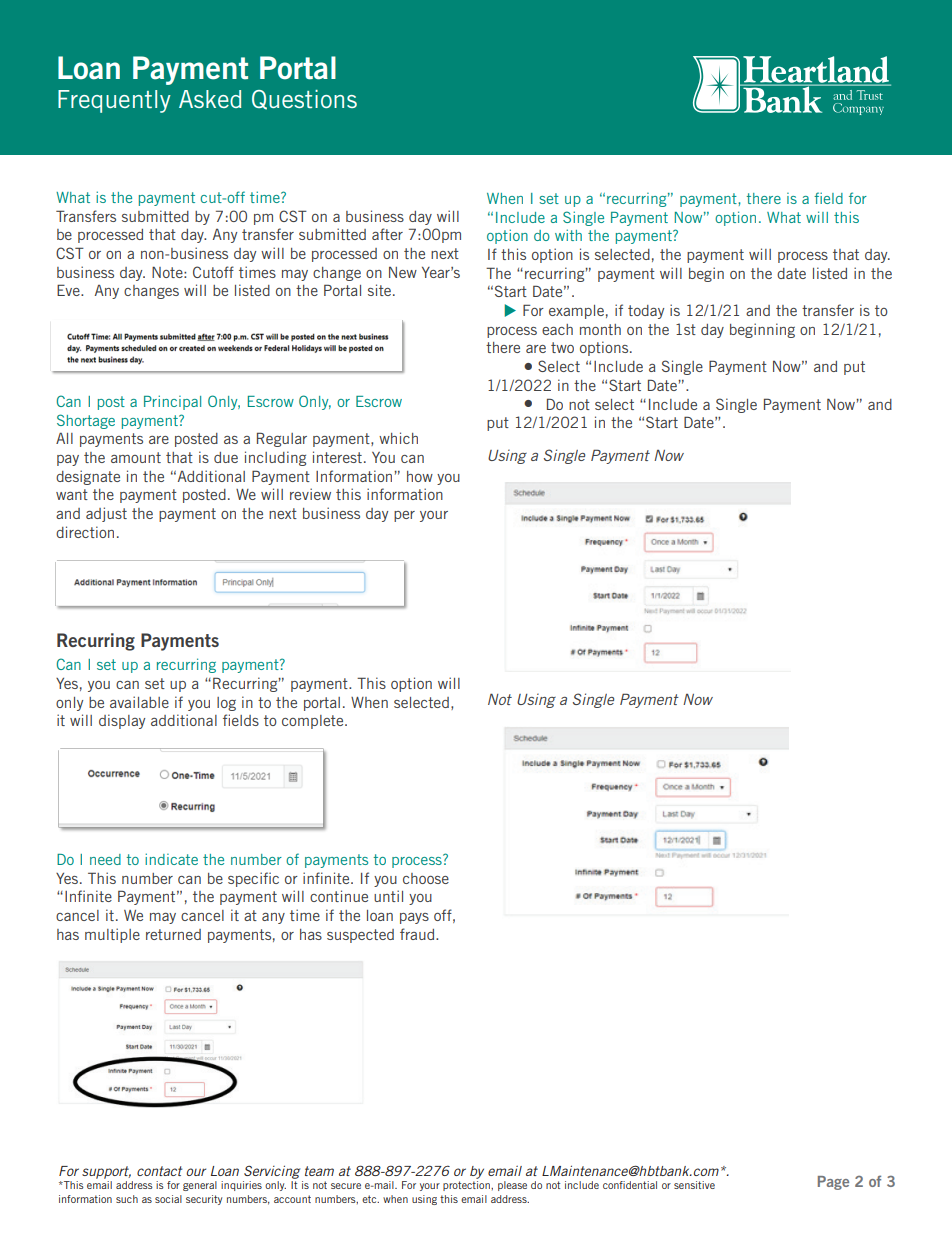 The width and height of the document is (952, 1233). I want to click on sensitive, so click(694, 1185).
